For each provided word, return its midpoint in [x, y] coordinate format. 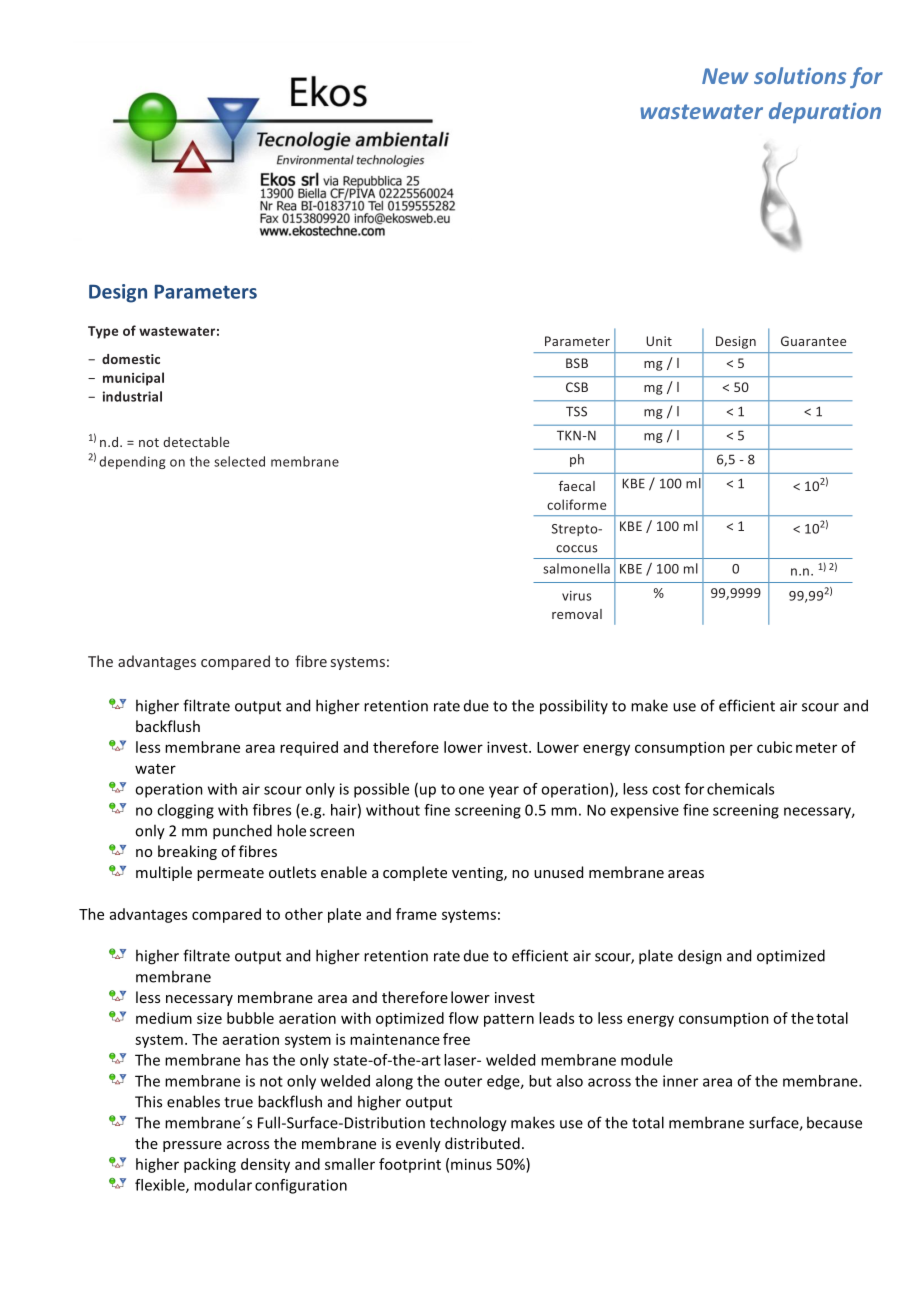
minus [471, 1164]
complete [415, 873]
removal [577, 614]
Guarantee [813, 341]
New [725, 76]
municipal [133, 379]
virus [576, 596]
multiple [164, 873]
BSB [577, 363]
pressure [192, 1146]
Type [103, 332]
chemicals [740, 789]
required [309, 748]
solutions [800, 75]
